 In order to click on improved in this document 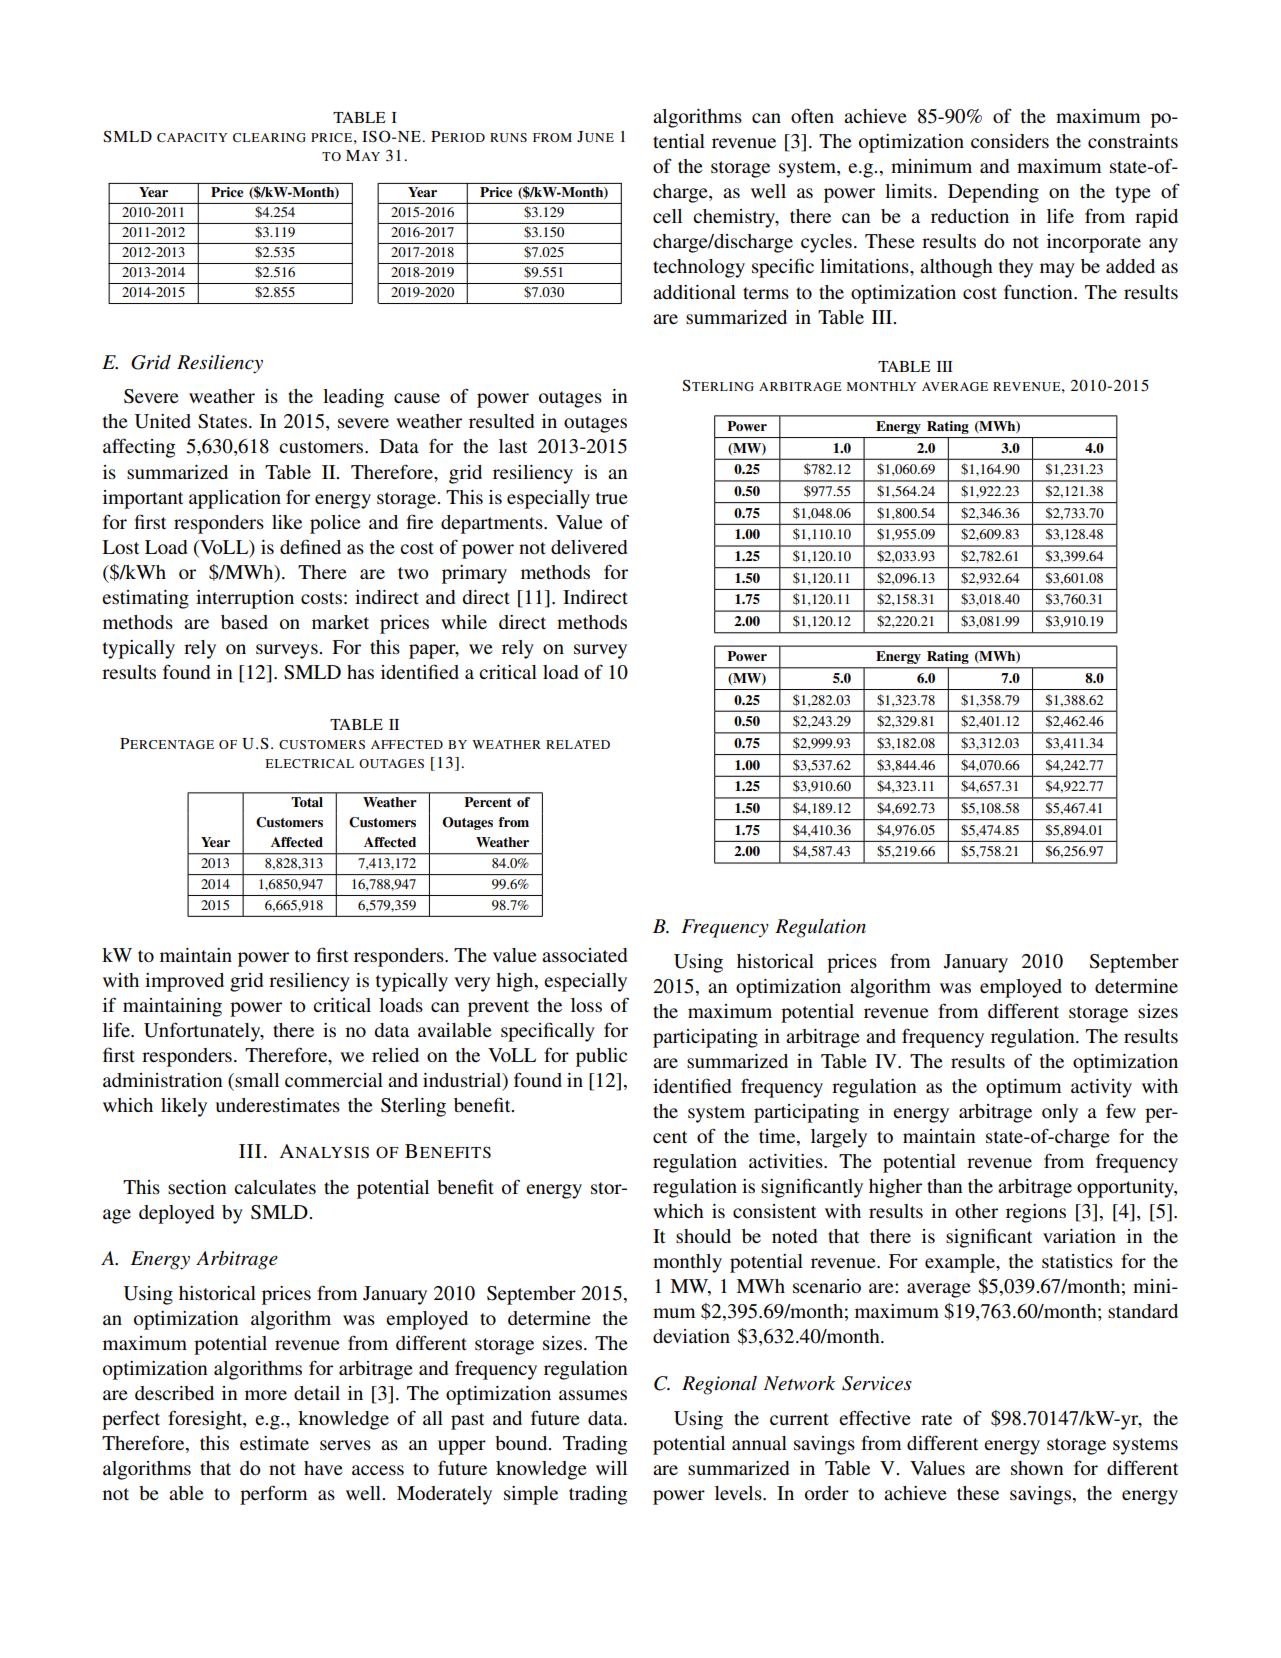, I will do `click(184, 982)`.
